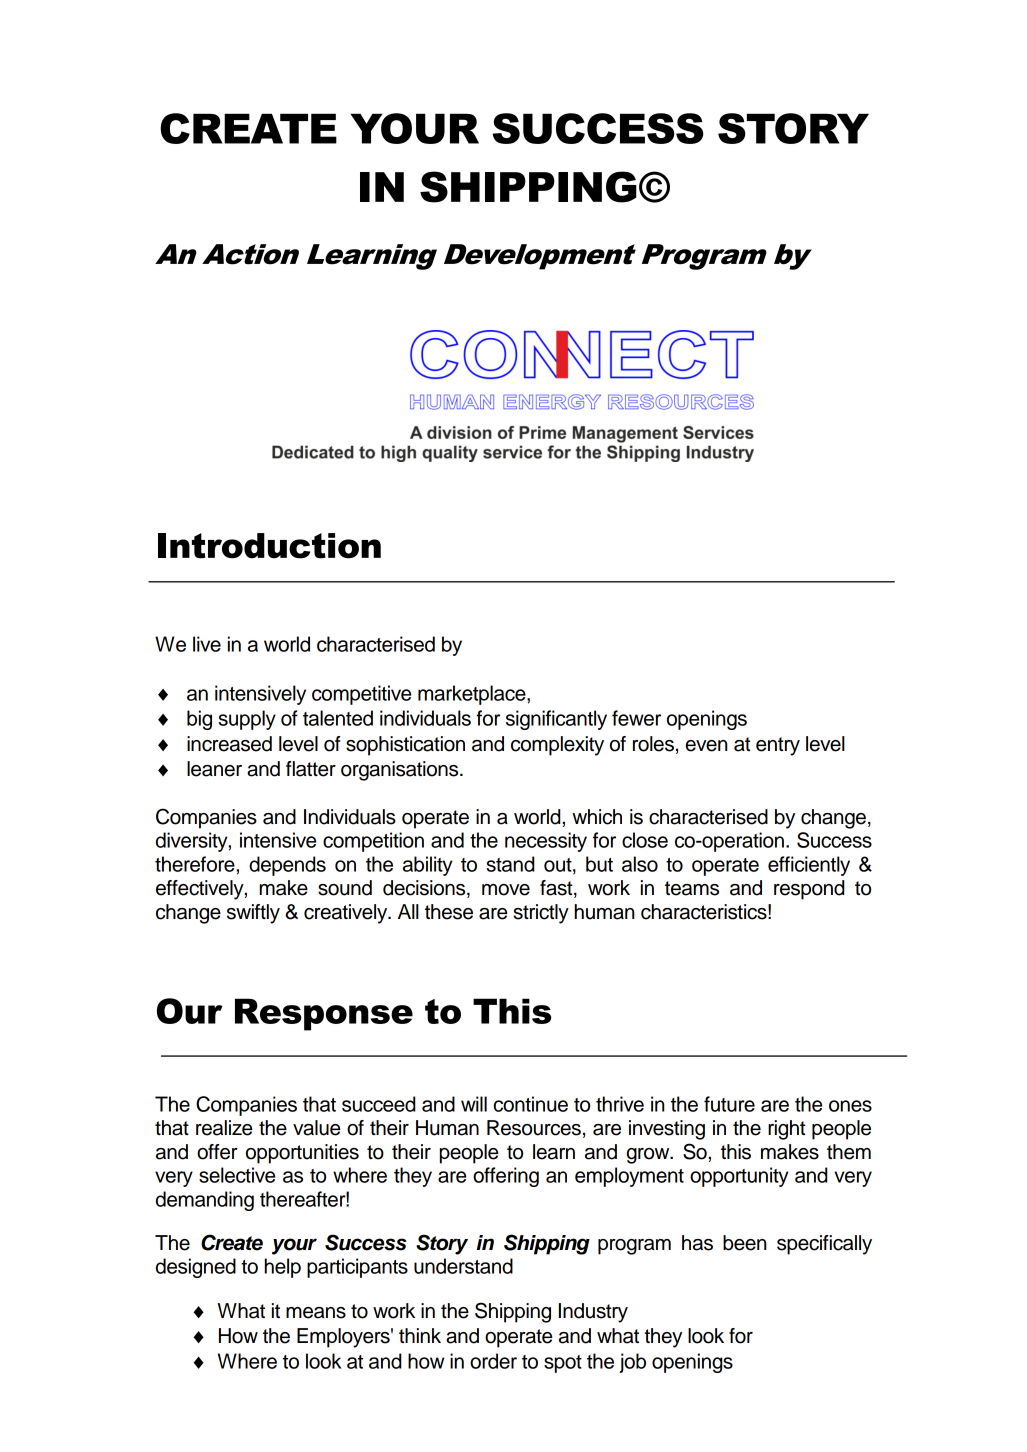  Describe the element at coordinates (546, 842) in the document. I see `necessity` at that location.
